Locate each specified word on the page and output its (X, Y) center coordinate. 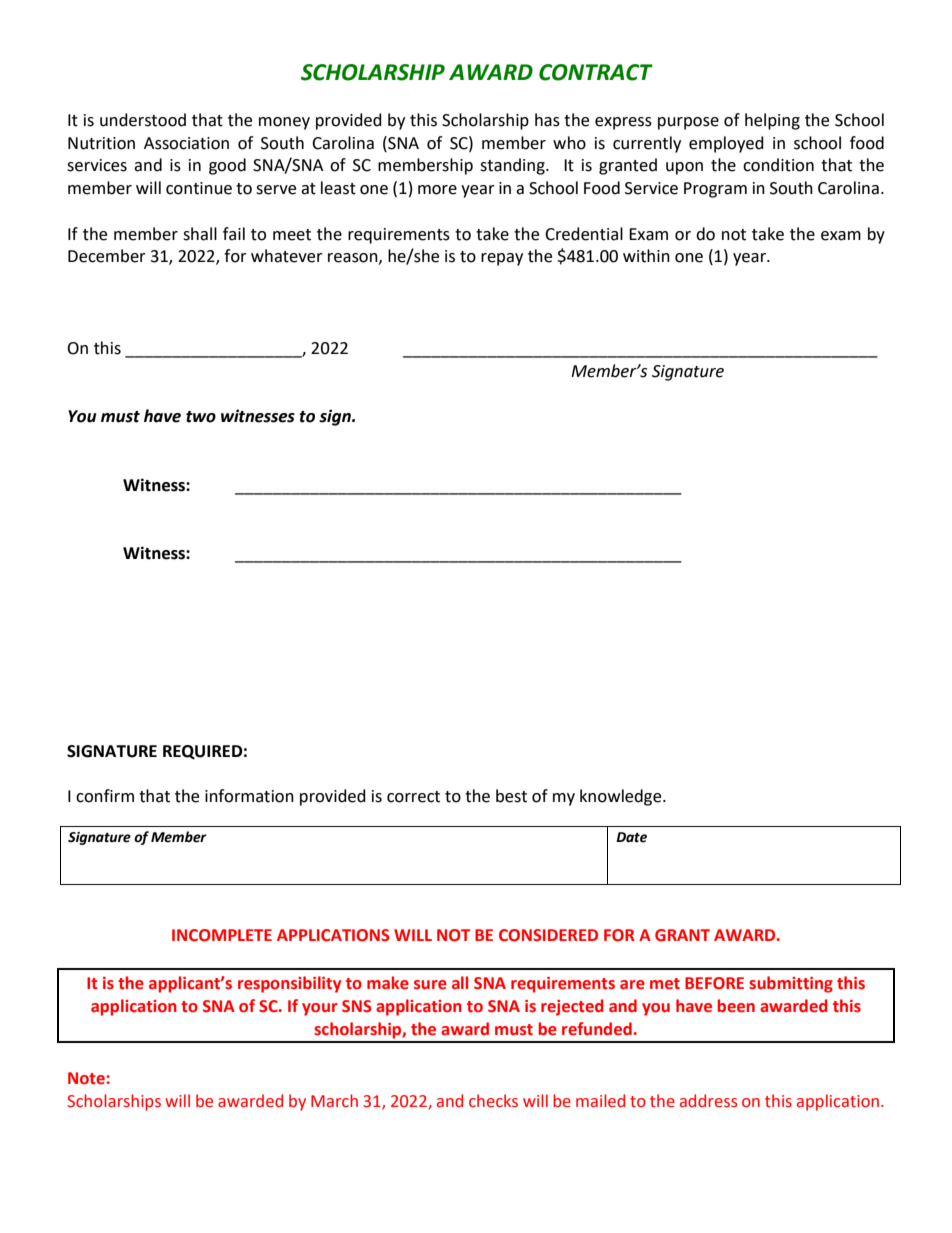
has (547, 120)
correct (413, 797)
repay (502, 259)
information (249, 796)
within (646, 256)
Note (86, 1078)
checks (493, 1101)
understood (143, 120)
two (201, 417)
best (511, 796)
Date (631, 837)
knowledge (622, 797)
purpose (688, 123)
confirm (105, 796)
